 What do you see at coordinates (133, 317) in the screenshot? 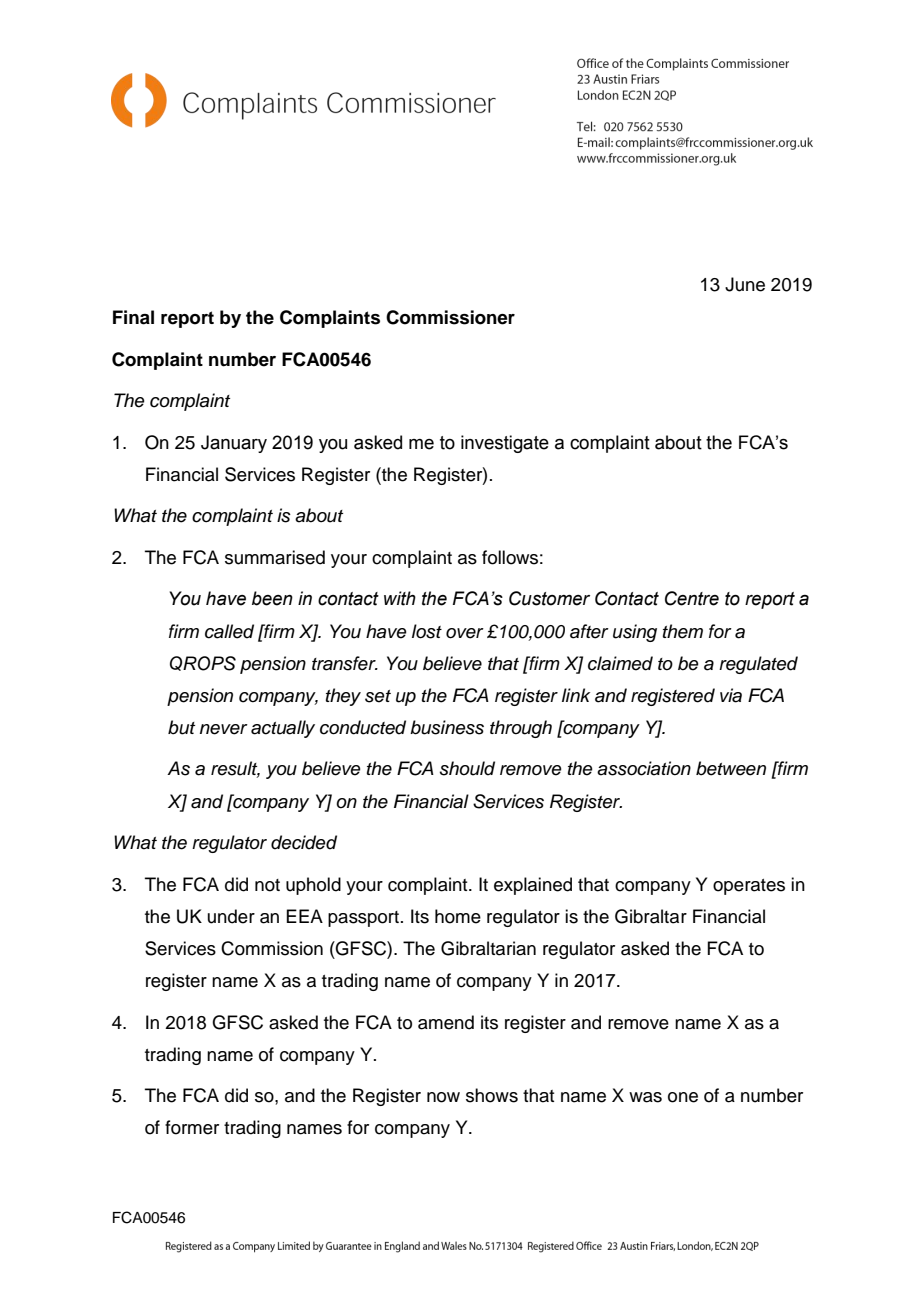
I see `Final` at bounding box center [133, 317].
